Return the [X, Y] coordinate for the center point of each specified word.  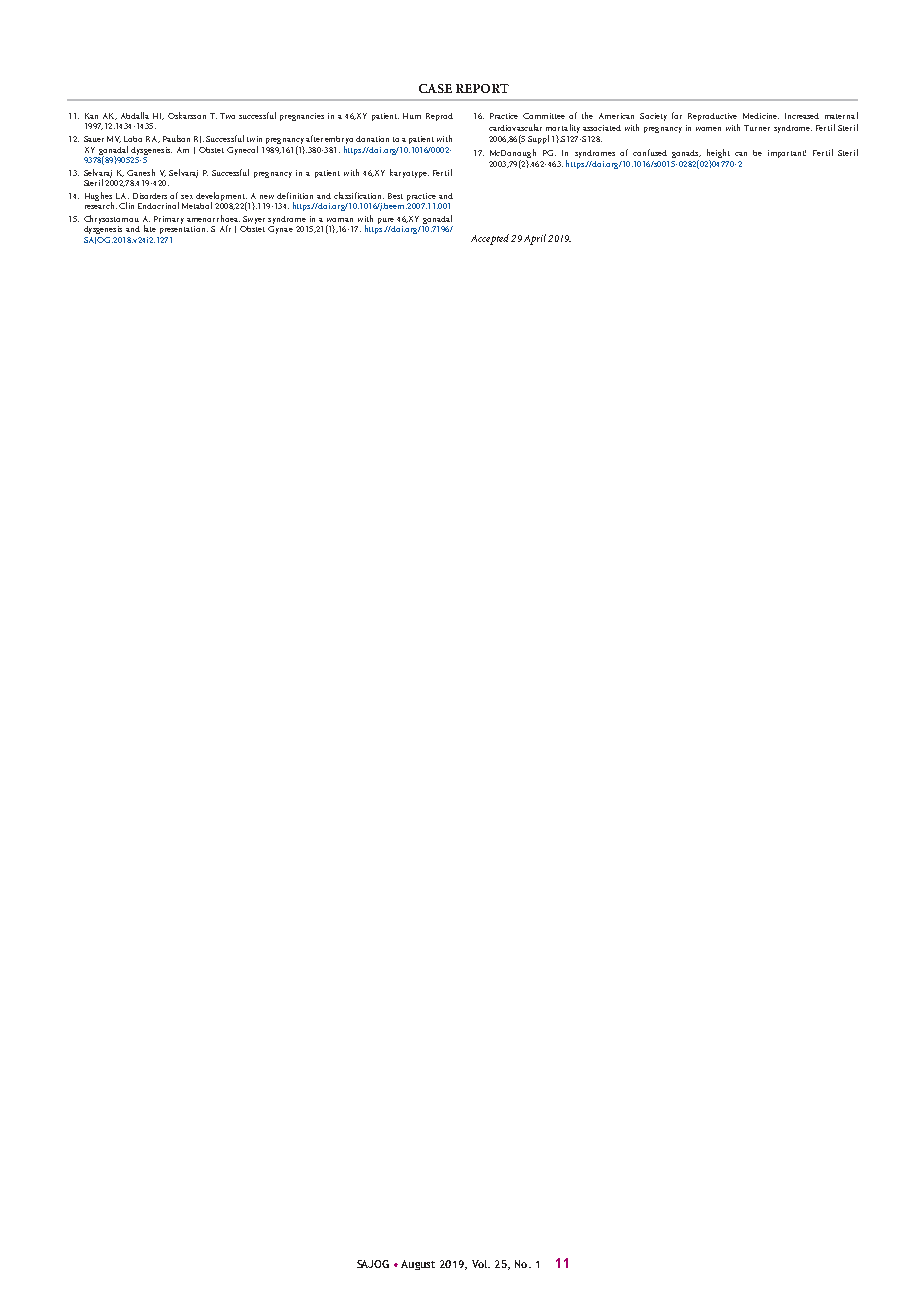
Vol [480, 1264]
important [787, 154]
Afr [225, 228]
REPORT [482, 88]
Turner [757, 128]
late [150, 228]
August [418, 1265]
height [718, 155]
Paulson [176, 138]
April [535, 239]
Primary [169, 220]
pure [386, 221]
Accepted [490, 239]
